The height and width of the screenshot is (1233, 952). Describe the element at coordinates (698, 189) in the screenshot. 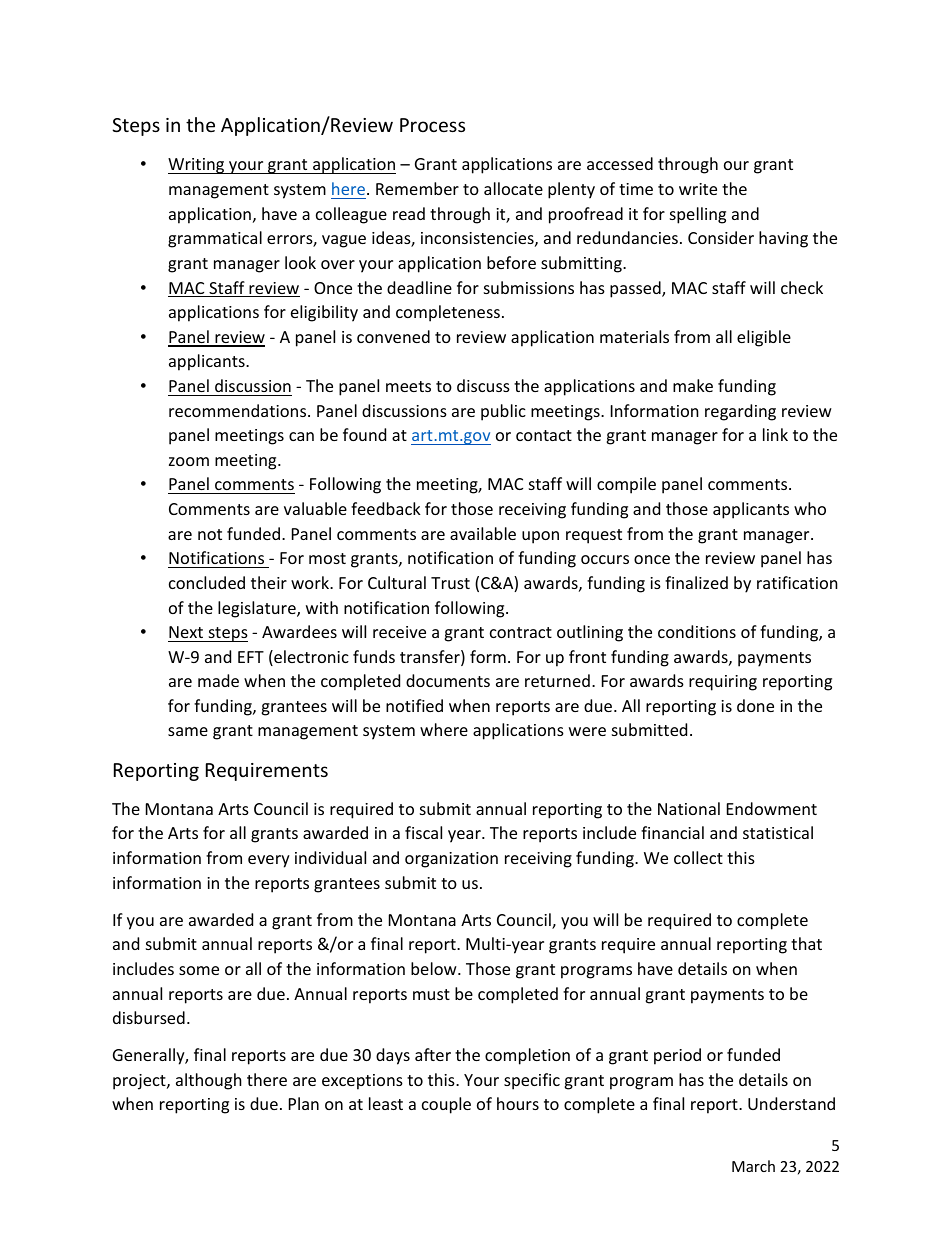

I see `write` at that location.
